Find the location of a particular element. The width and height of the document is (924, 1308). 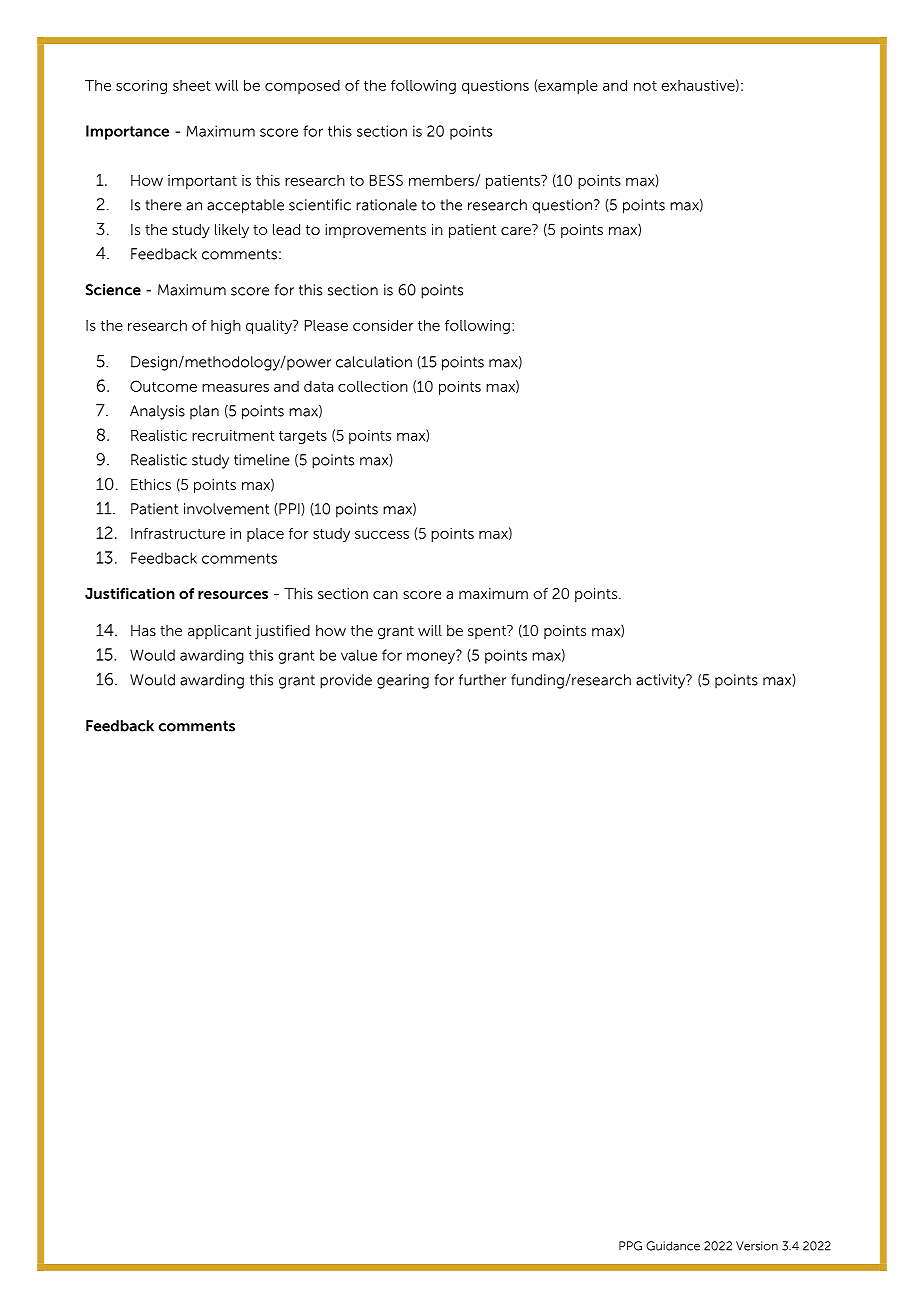

success is located at coordinates (382, 535).
